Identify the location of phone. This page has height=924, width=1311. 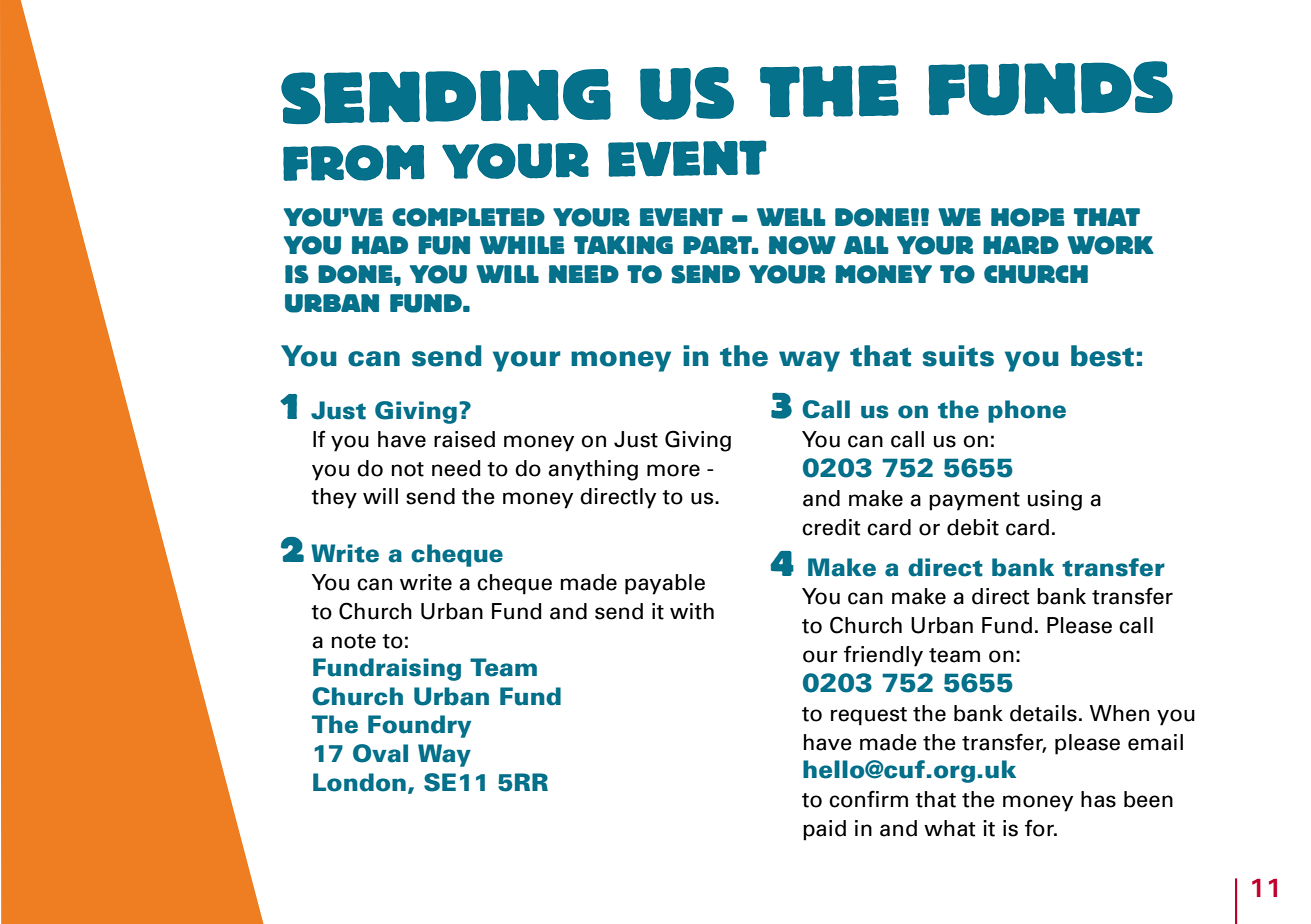
(1027, 411).
